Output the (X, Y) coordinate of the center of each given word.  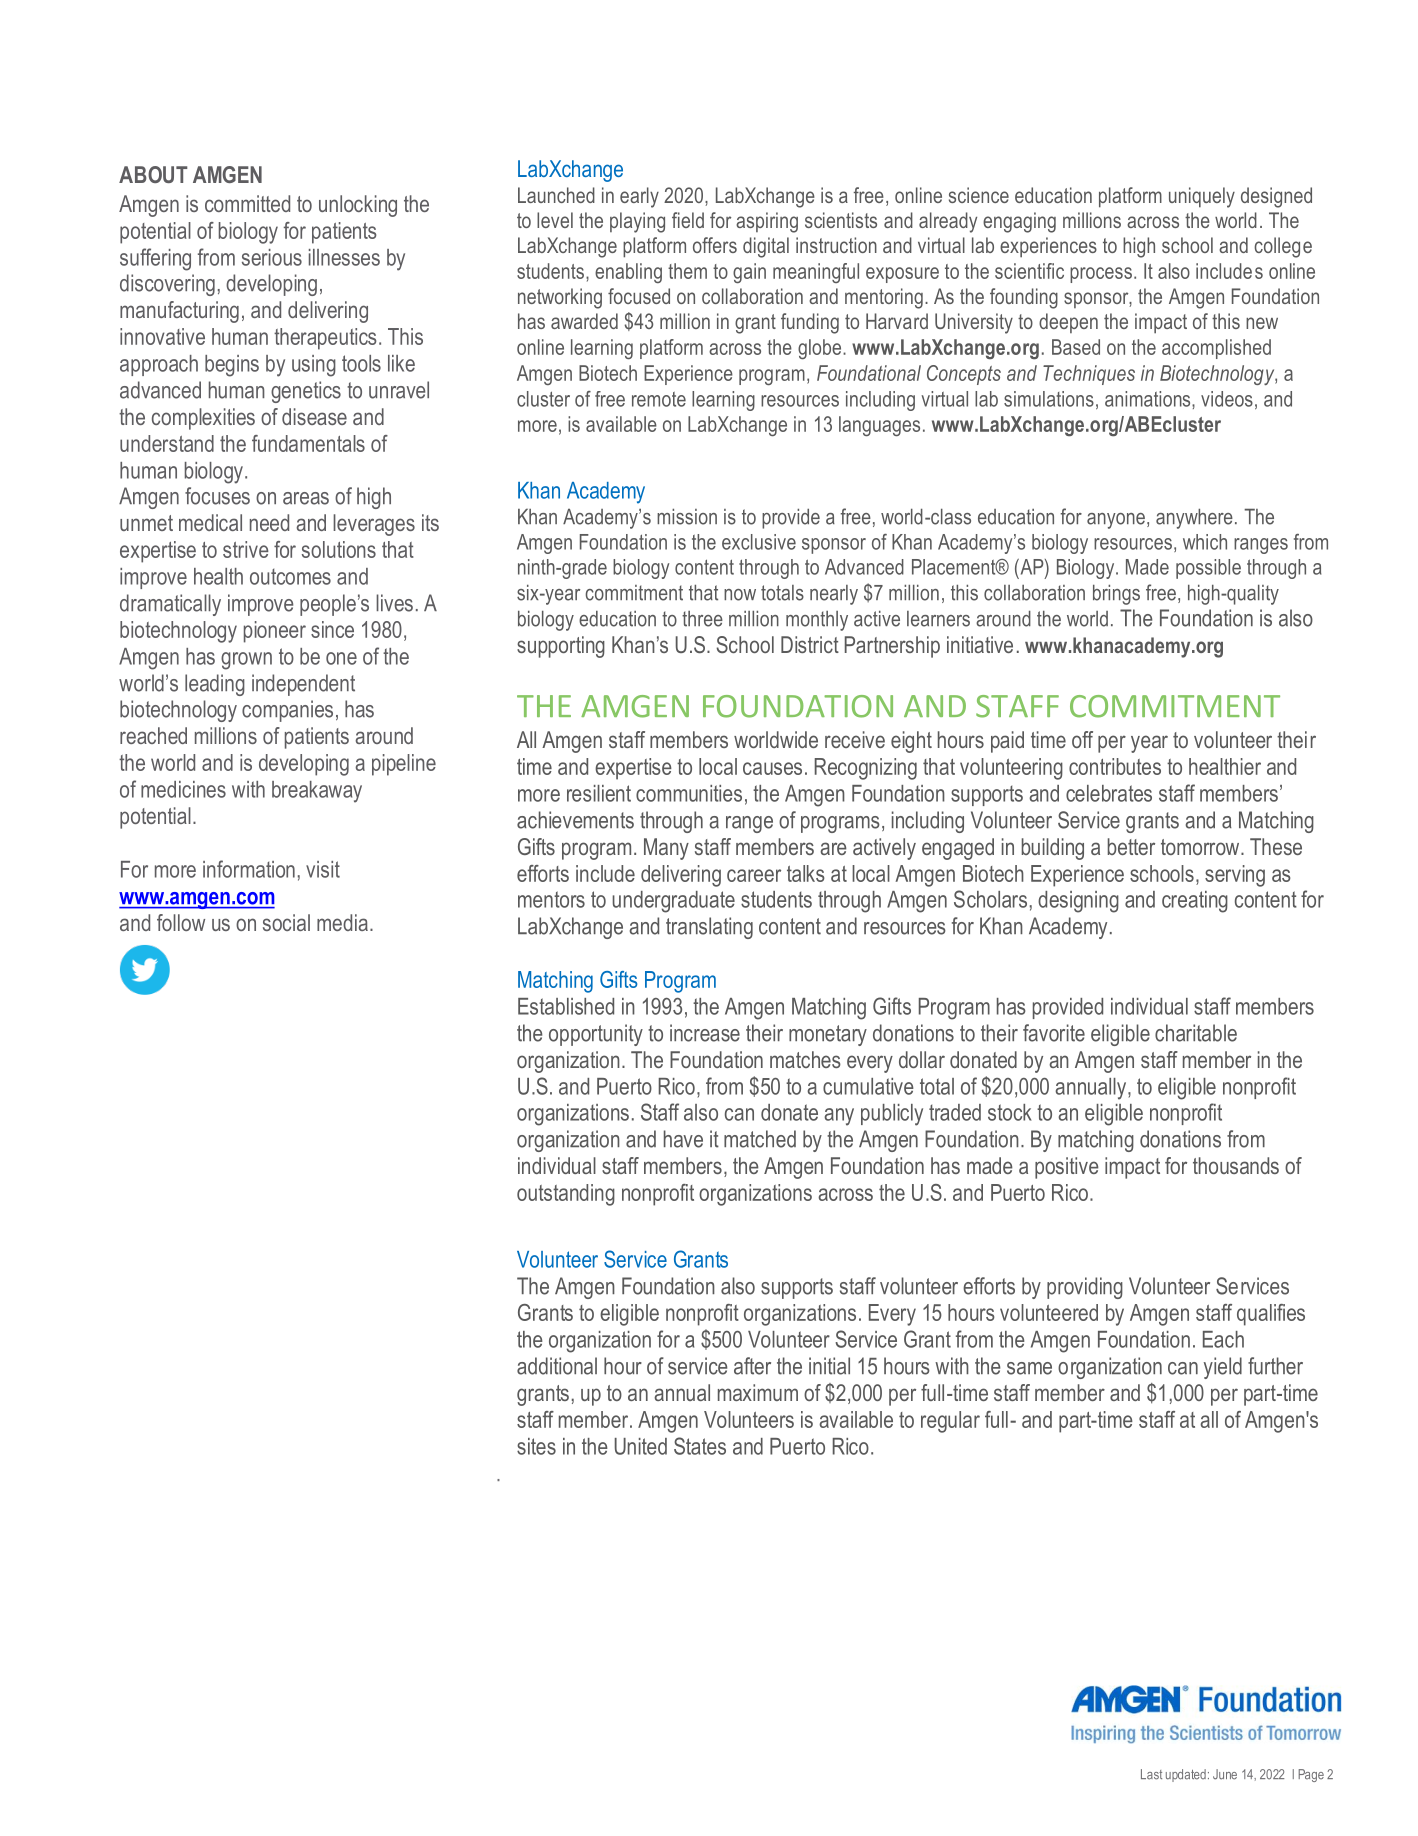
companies (287, 711)
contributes (1115, 766)
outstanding (566, 1195)
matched (760, 1139)
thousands (1236, 1165)
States (700, 1446)
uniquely (1202, 197)
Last (1151, 1774)
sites (536, 1446)
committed (247, 203)
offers (715, 245)
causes (772, 768)
